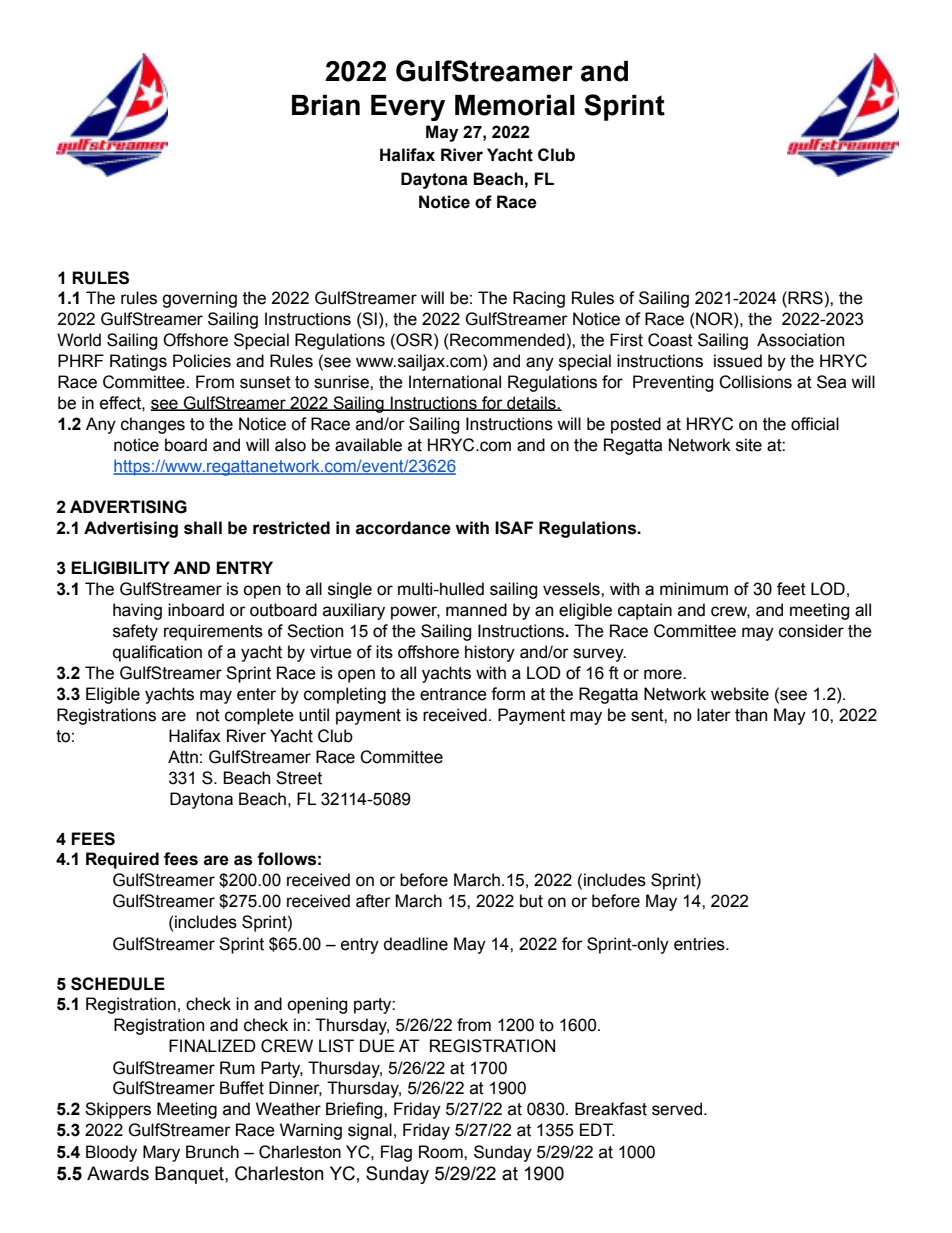  Describe the element at coordinates (122, 860) in the screenshot. I see `Required` at that location.
